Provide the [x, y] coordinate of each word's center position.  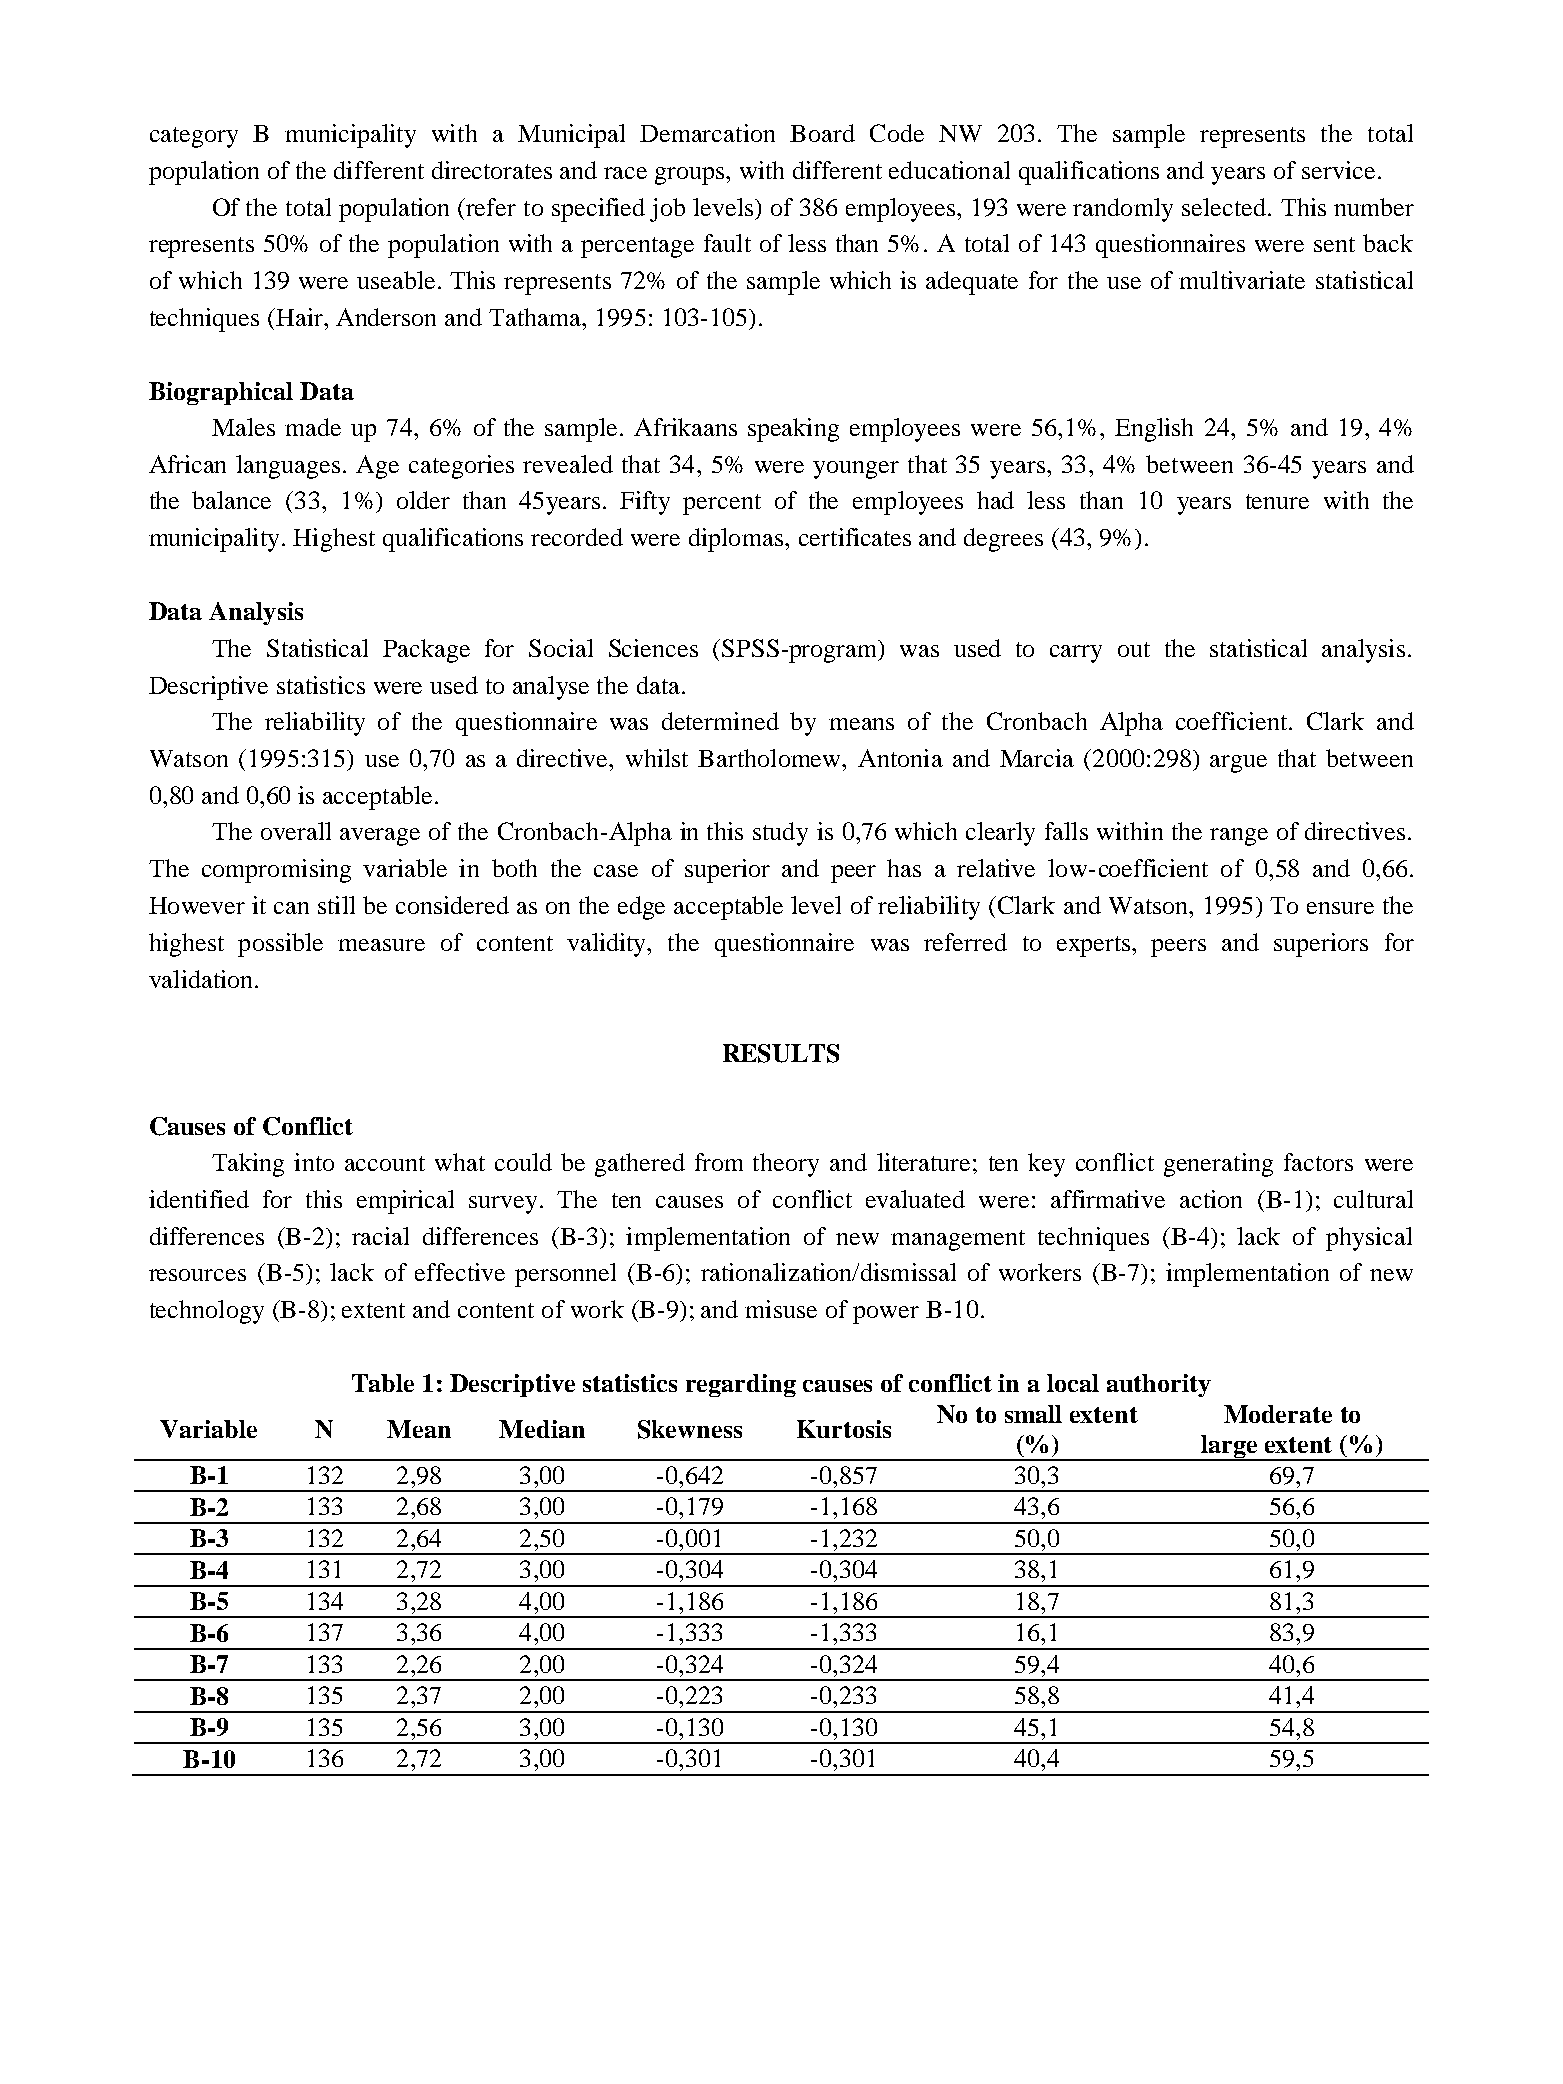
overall [296, 831]
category [194, 137]
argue [1238, 764]
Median [542, 1429]
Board [822, 133]
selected [1224, 207]
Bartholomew [771, 758]
